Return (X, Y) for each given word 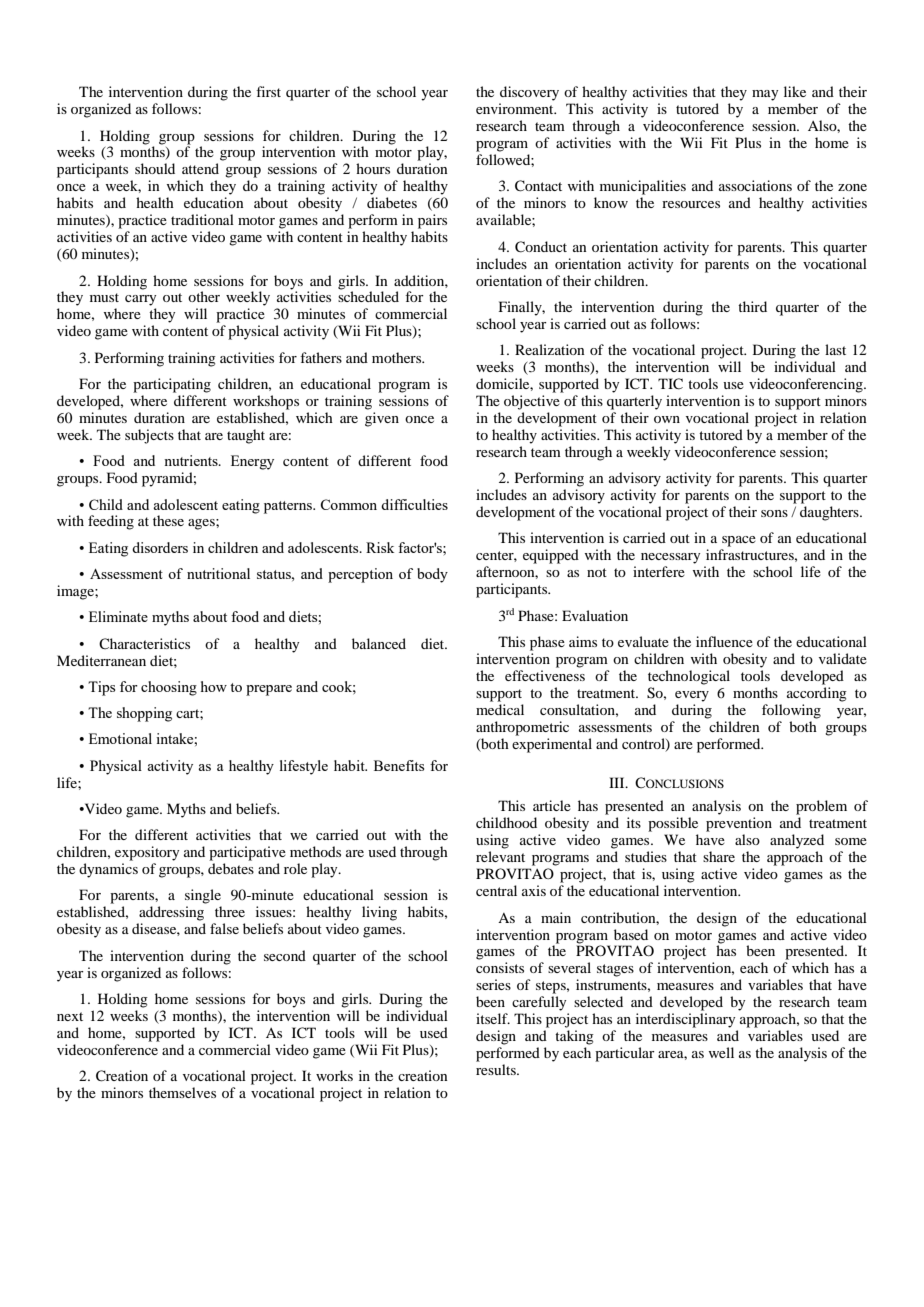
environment (516, 108)
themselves (182, 1092)
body (432, 575)
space (739, 541)
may (765, 95)
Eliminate (118, 616)
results (497, 1069)
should (155, 168)
